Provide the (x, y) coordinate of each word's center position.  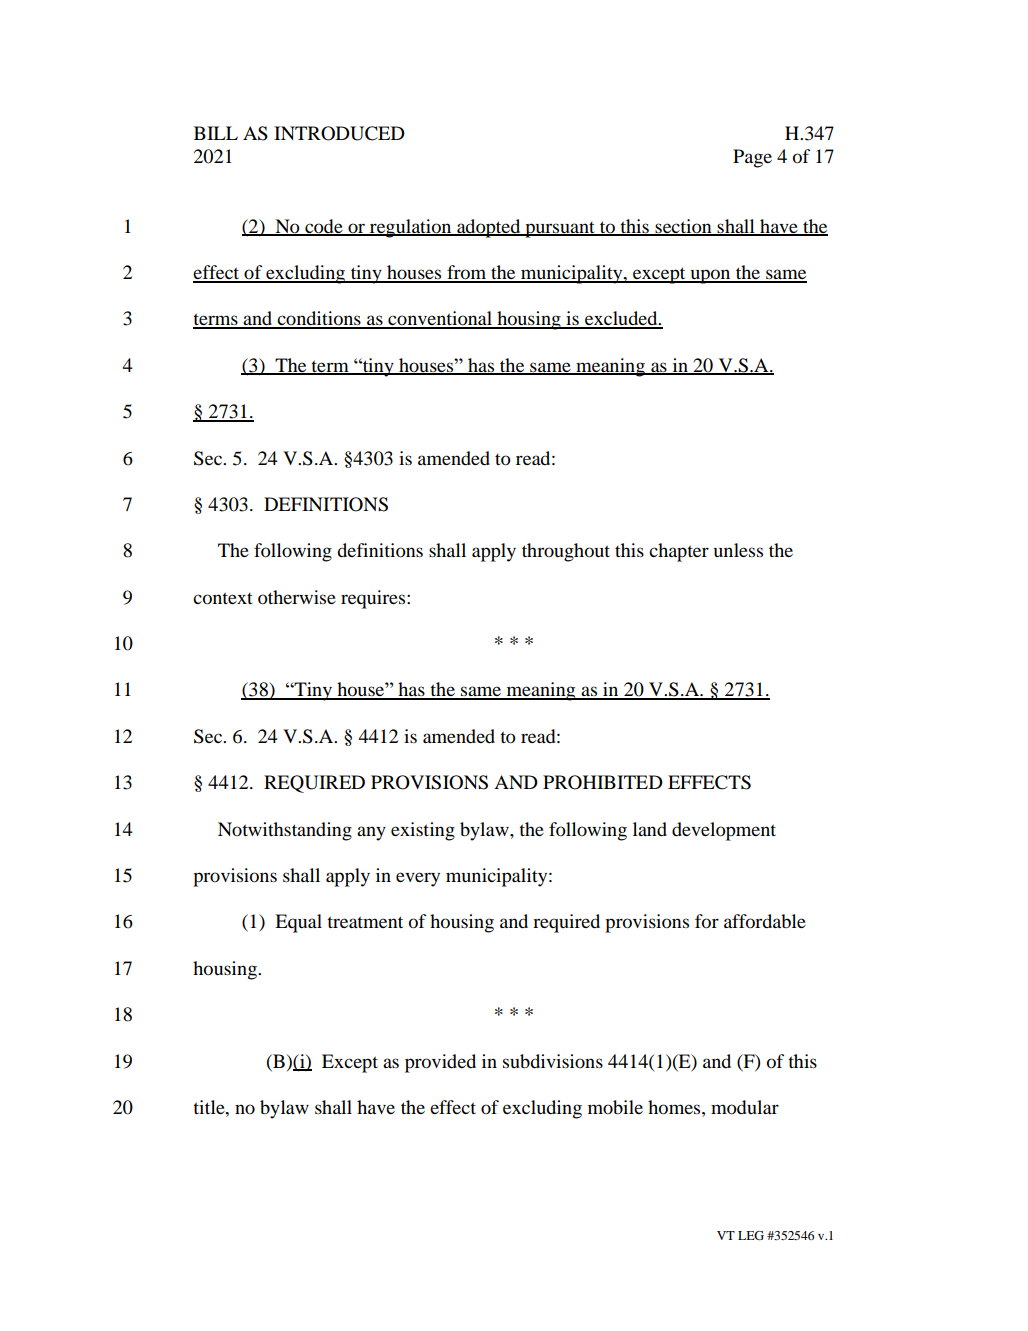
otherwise (297, 597)
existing (423, 831)
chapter (679, 552)
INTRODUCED (339, 133)
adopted (489, 228)
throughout (566, 552)
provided (440, 1063)
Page (752, 158)
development (724, 831)
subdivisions (553, 1061)
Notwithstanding (285, 831)
